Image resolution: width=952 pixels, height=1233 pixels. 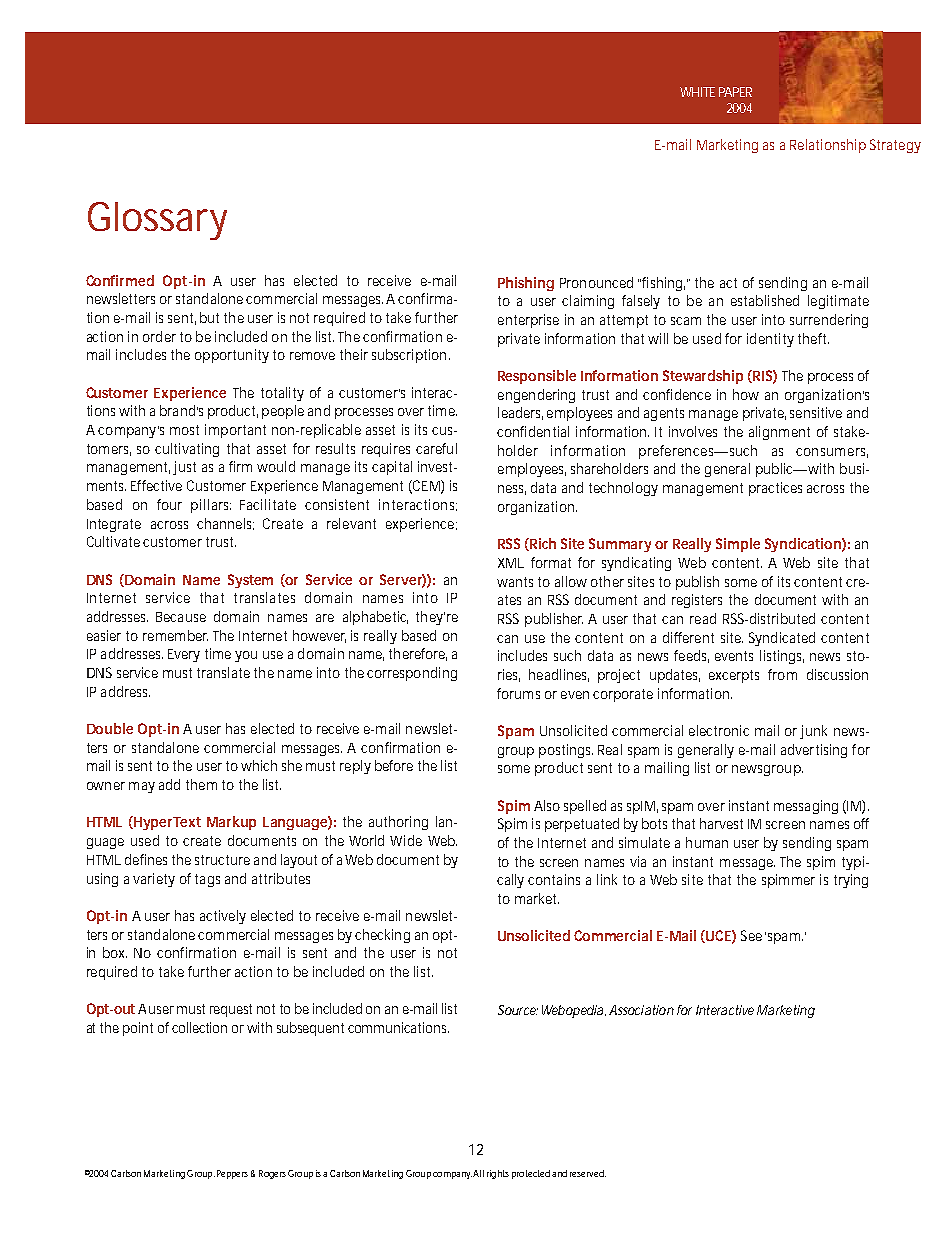 What do you see at coordinates (588, 1173) in the document?
I see `reserved` at bounding box center [588, 1173].
